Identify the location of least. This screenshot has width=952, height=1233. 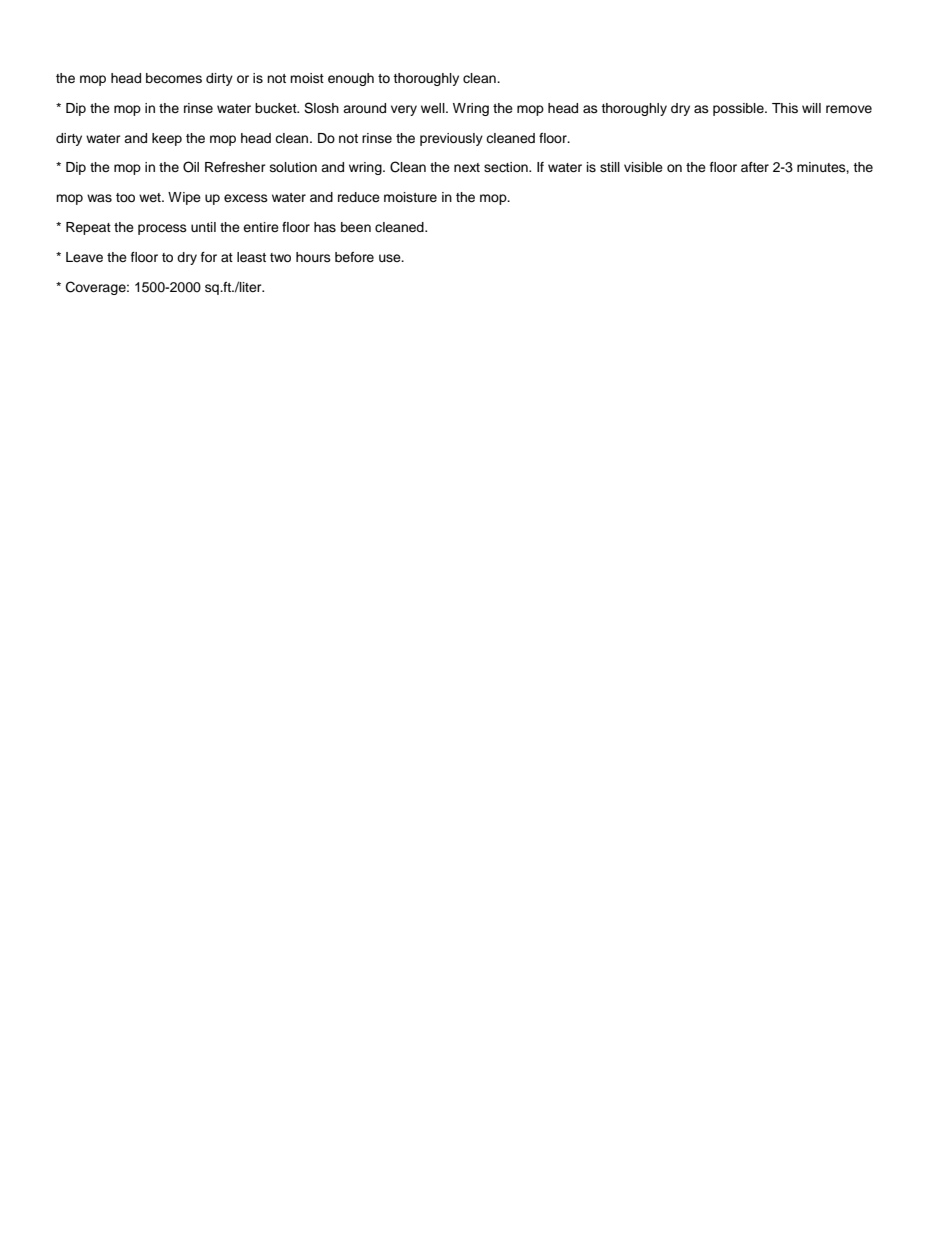
(251, 257).
